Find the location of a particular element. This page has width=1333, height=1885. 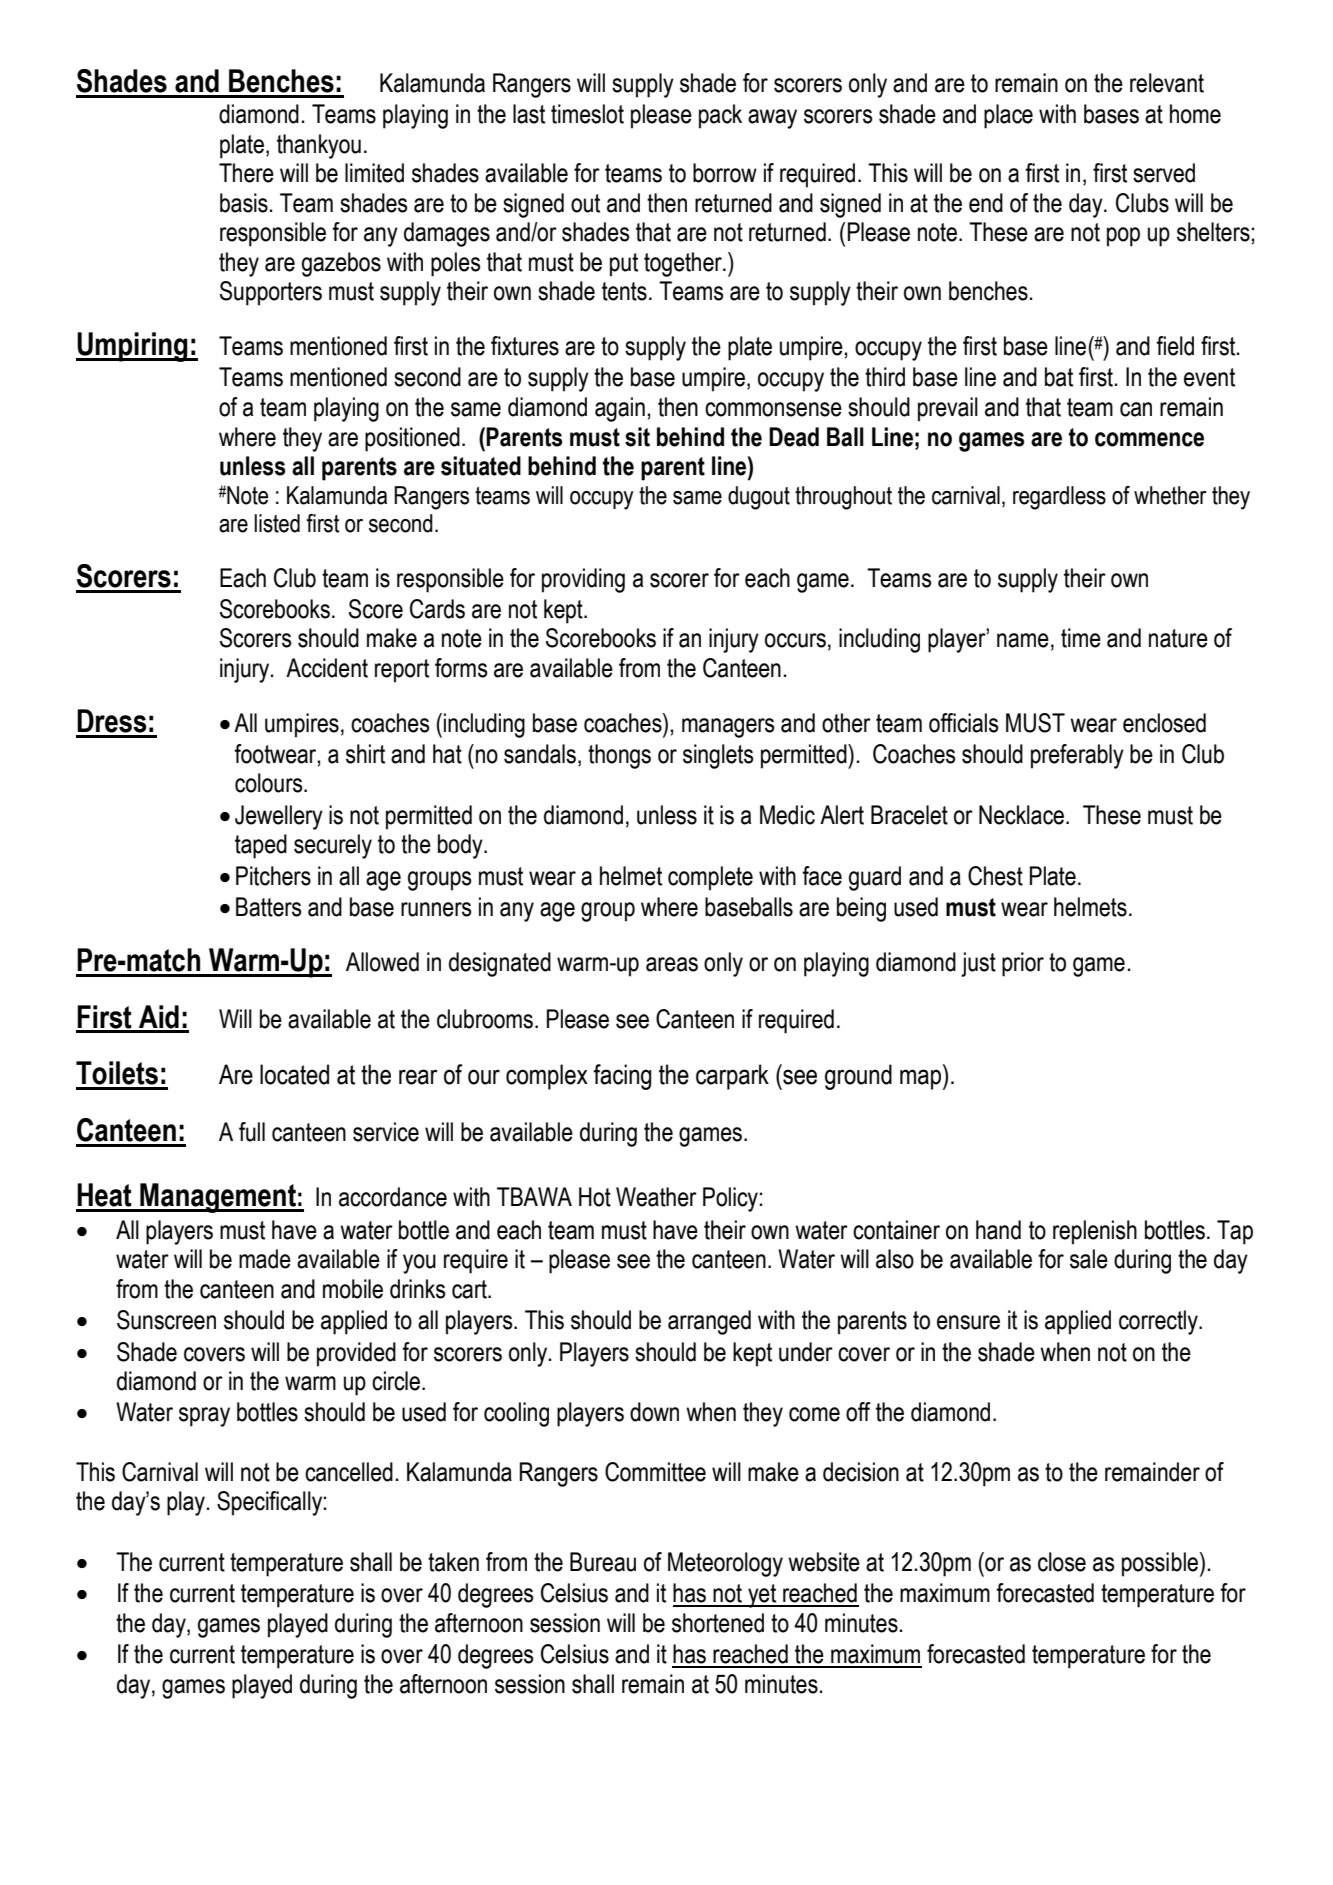

thankyou is located at coordinates (319, 146).
